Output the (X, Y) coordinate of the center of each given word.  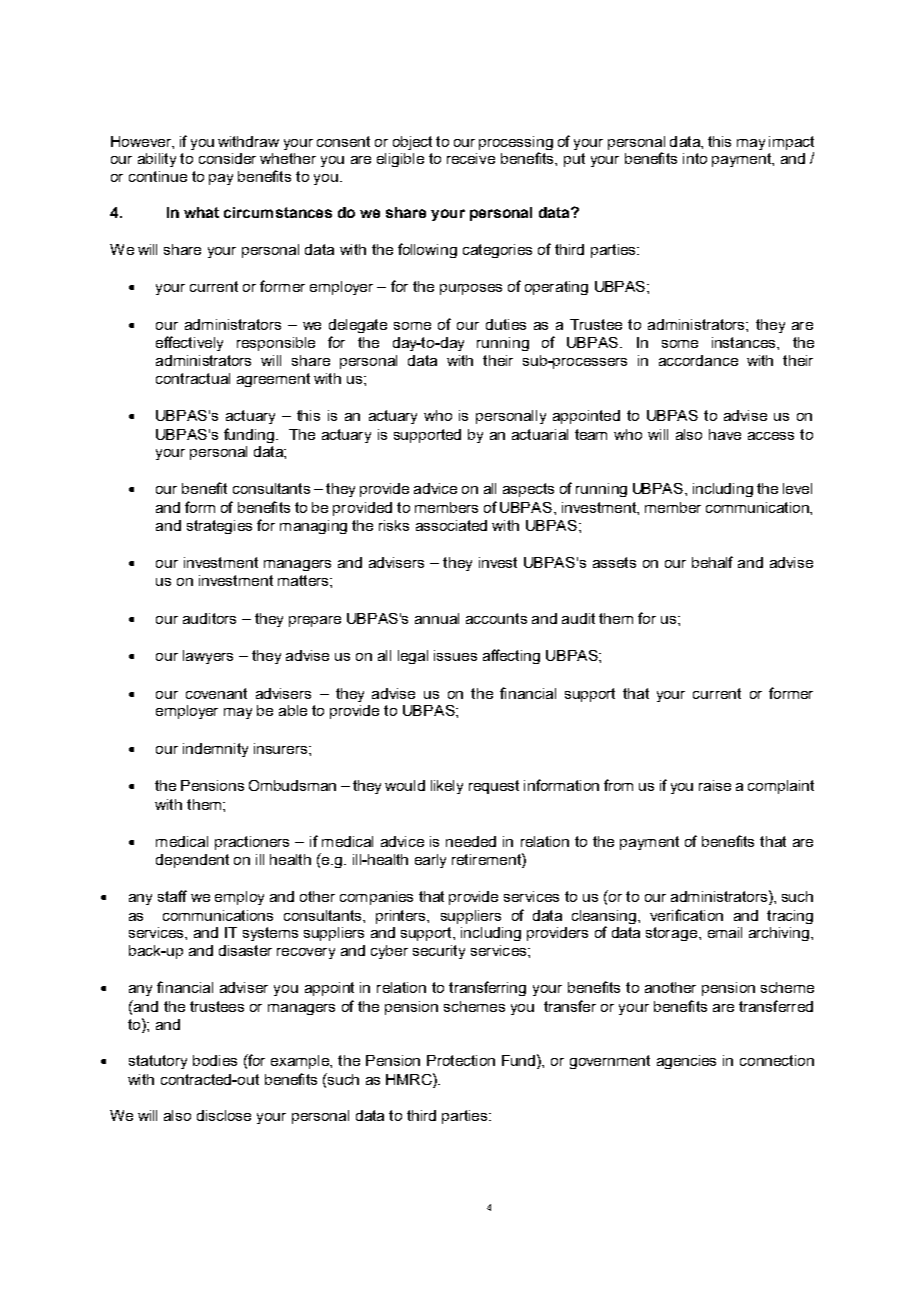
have (725, 434)
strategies (219, 527)
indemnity (215, 750)
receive (471, 158)
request (494, 787)
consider (227, 158)
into (695, 158)
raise (715, 785)
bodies (215, 1060)
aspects (528, 490)
